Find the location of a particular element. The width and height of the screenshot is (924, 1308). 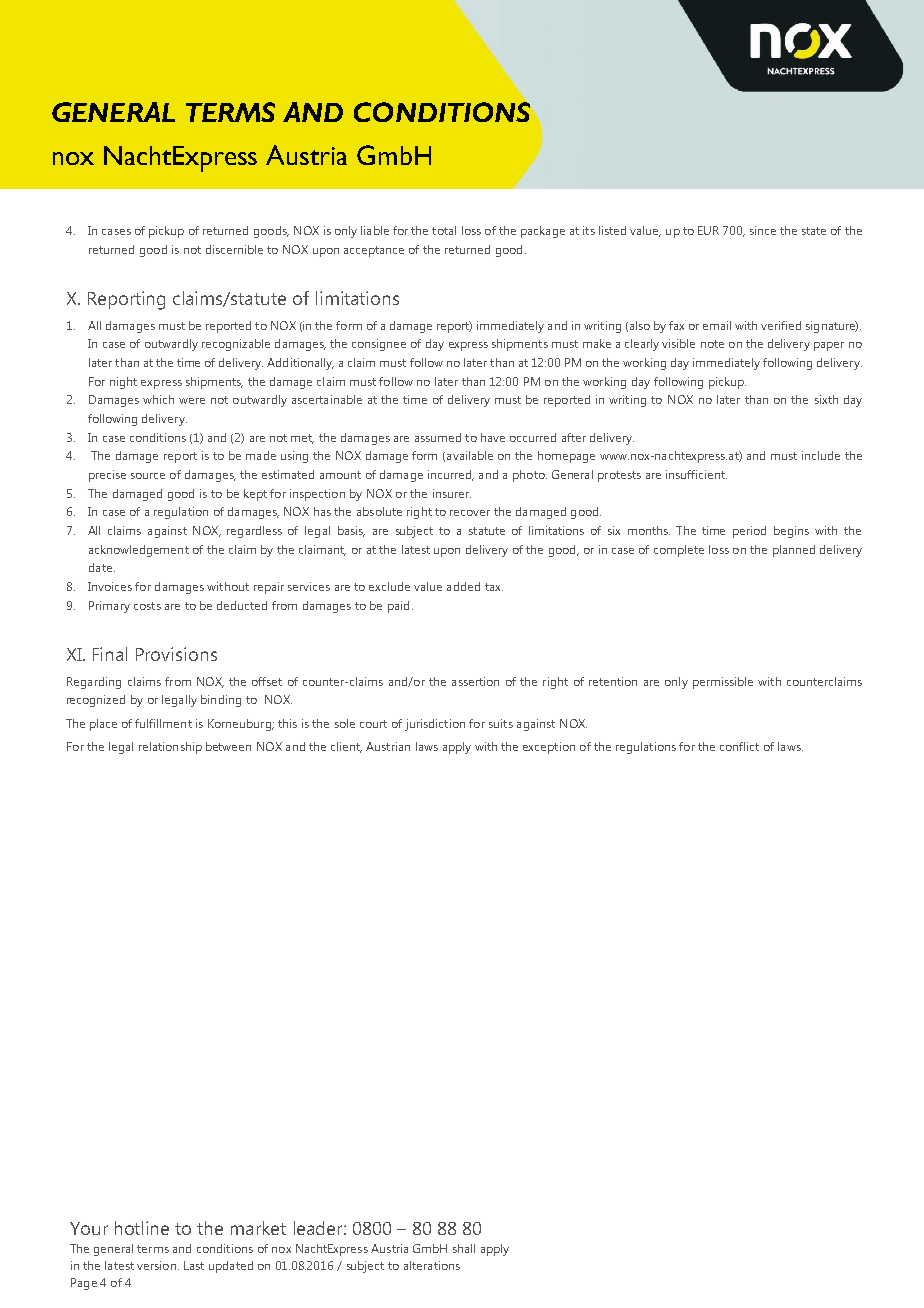

hotline is located at coordinates (142, 1228).
